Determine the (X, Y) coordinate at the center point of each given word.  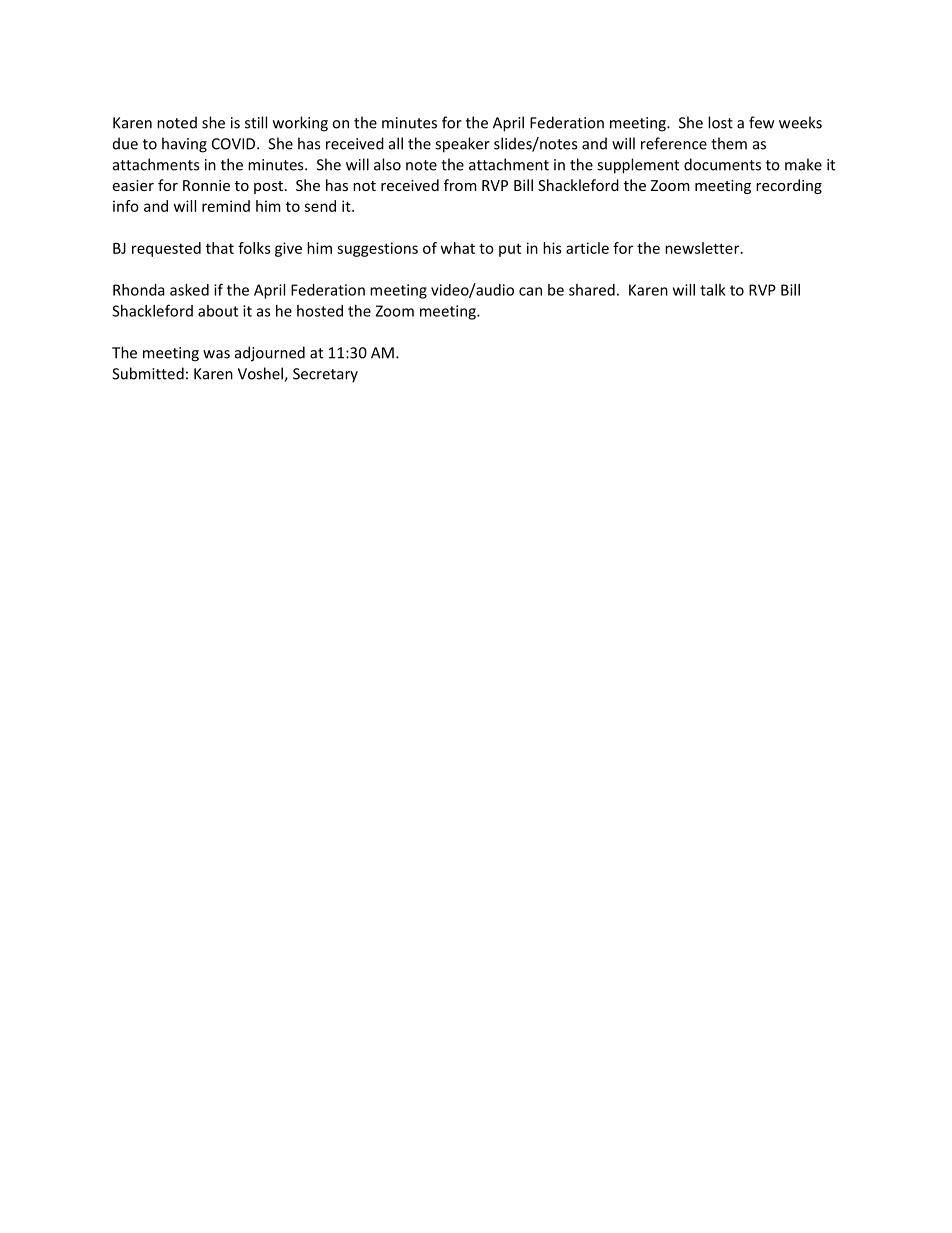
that (220, 248)
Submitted (148, 373)
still (256, 122)
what (458, 248)
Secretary (325, 375)
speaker (462, 145)
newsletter (703, 248)
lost (720, 122)
